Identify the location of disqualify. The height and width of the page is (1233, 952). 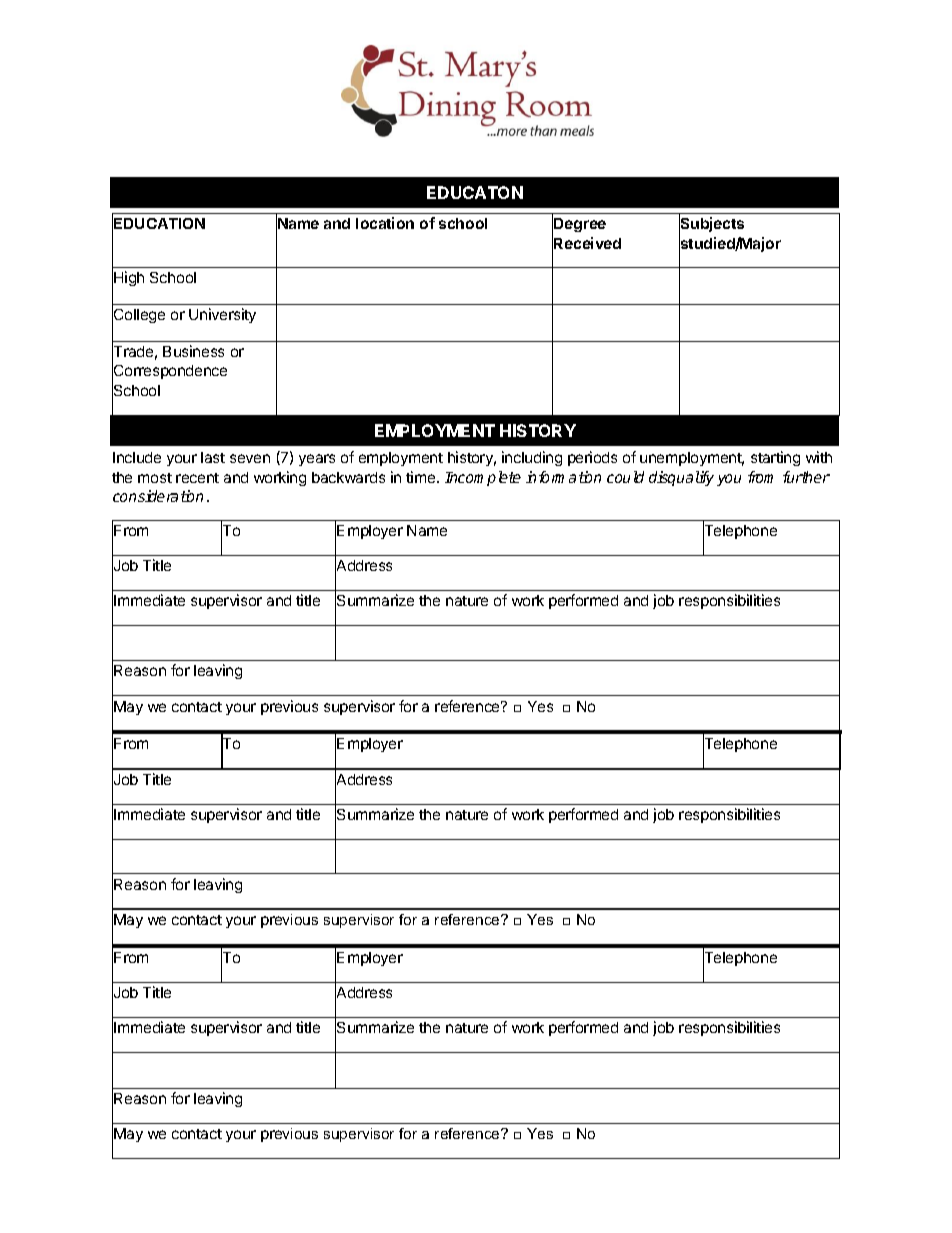
(681, 478).
